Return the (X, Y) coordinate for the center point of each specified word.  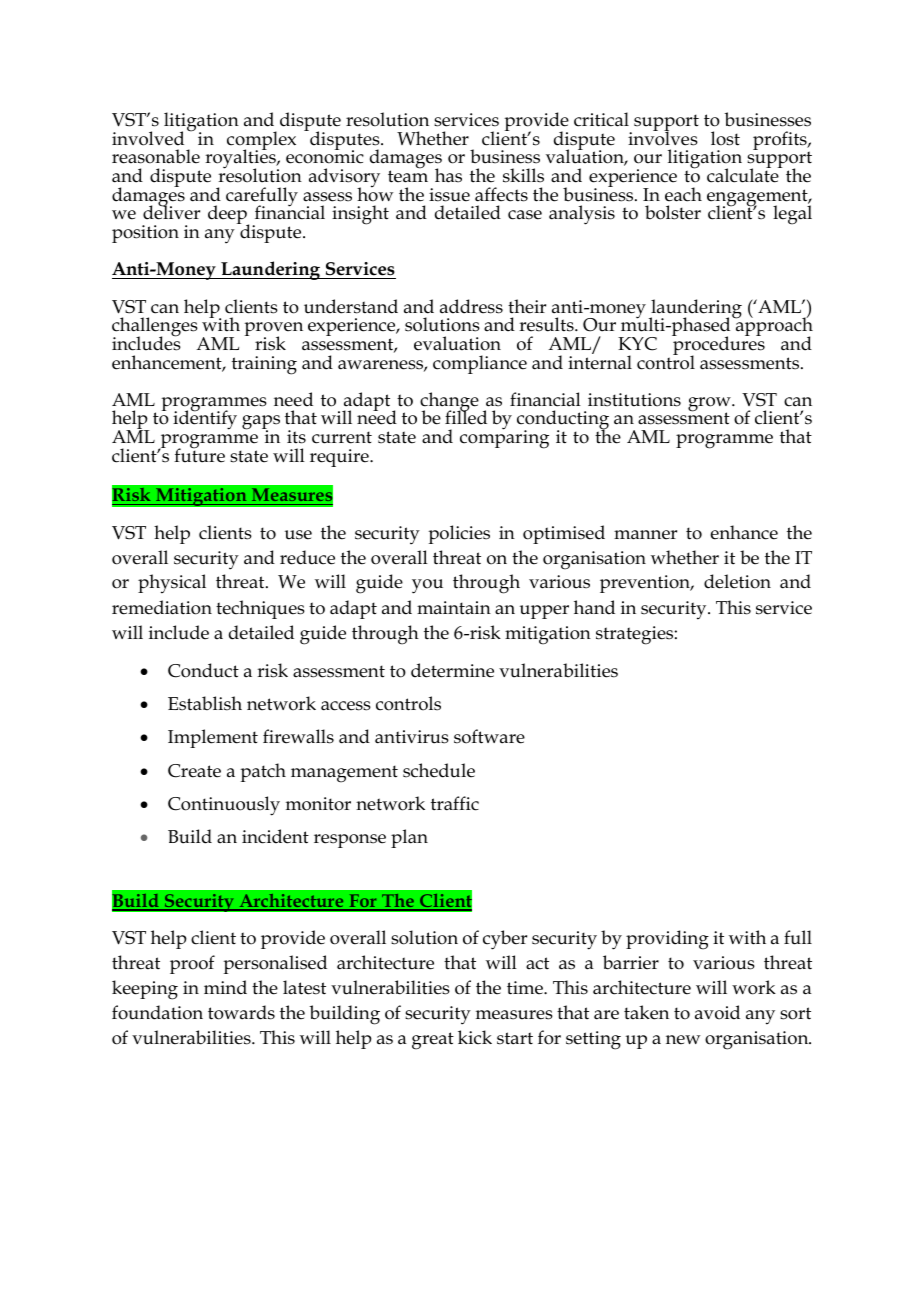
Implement (213, 738)
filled (466, 417)
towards (241, 1012)
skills (523, 175)
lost (725, 138)
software (489, 736)
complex (261, 142)
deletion (737, 581)
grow (710, 405)
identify (205, 419)
